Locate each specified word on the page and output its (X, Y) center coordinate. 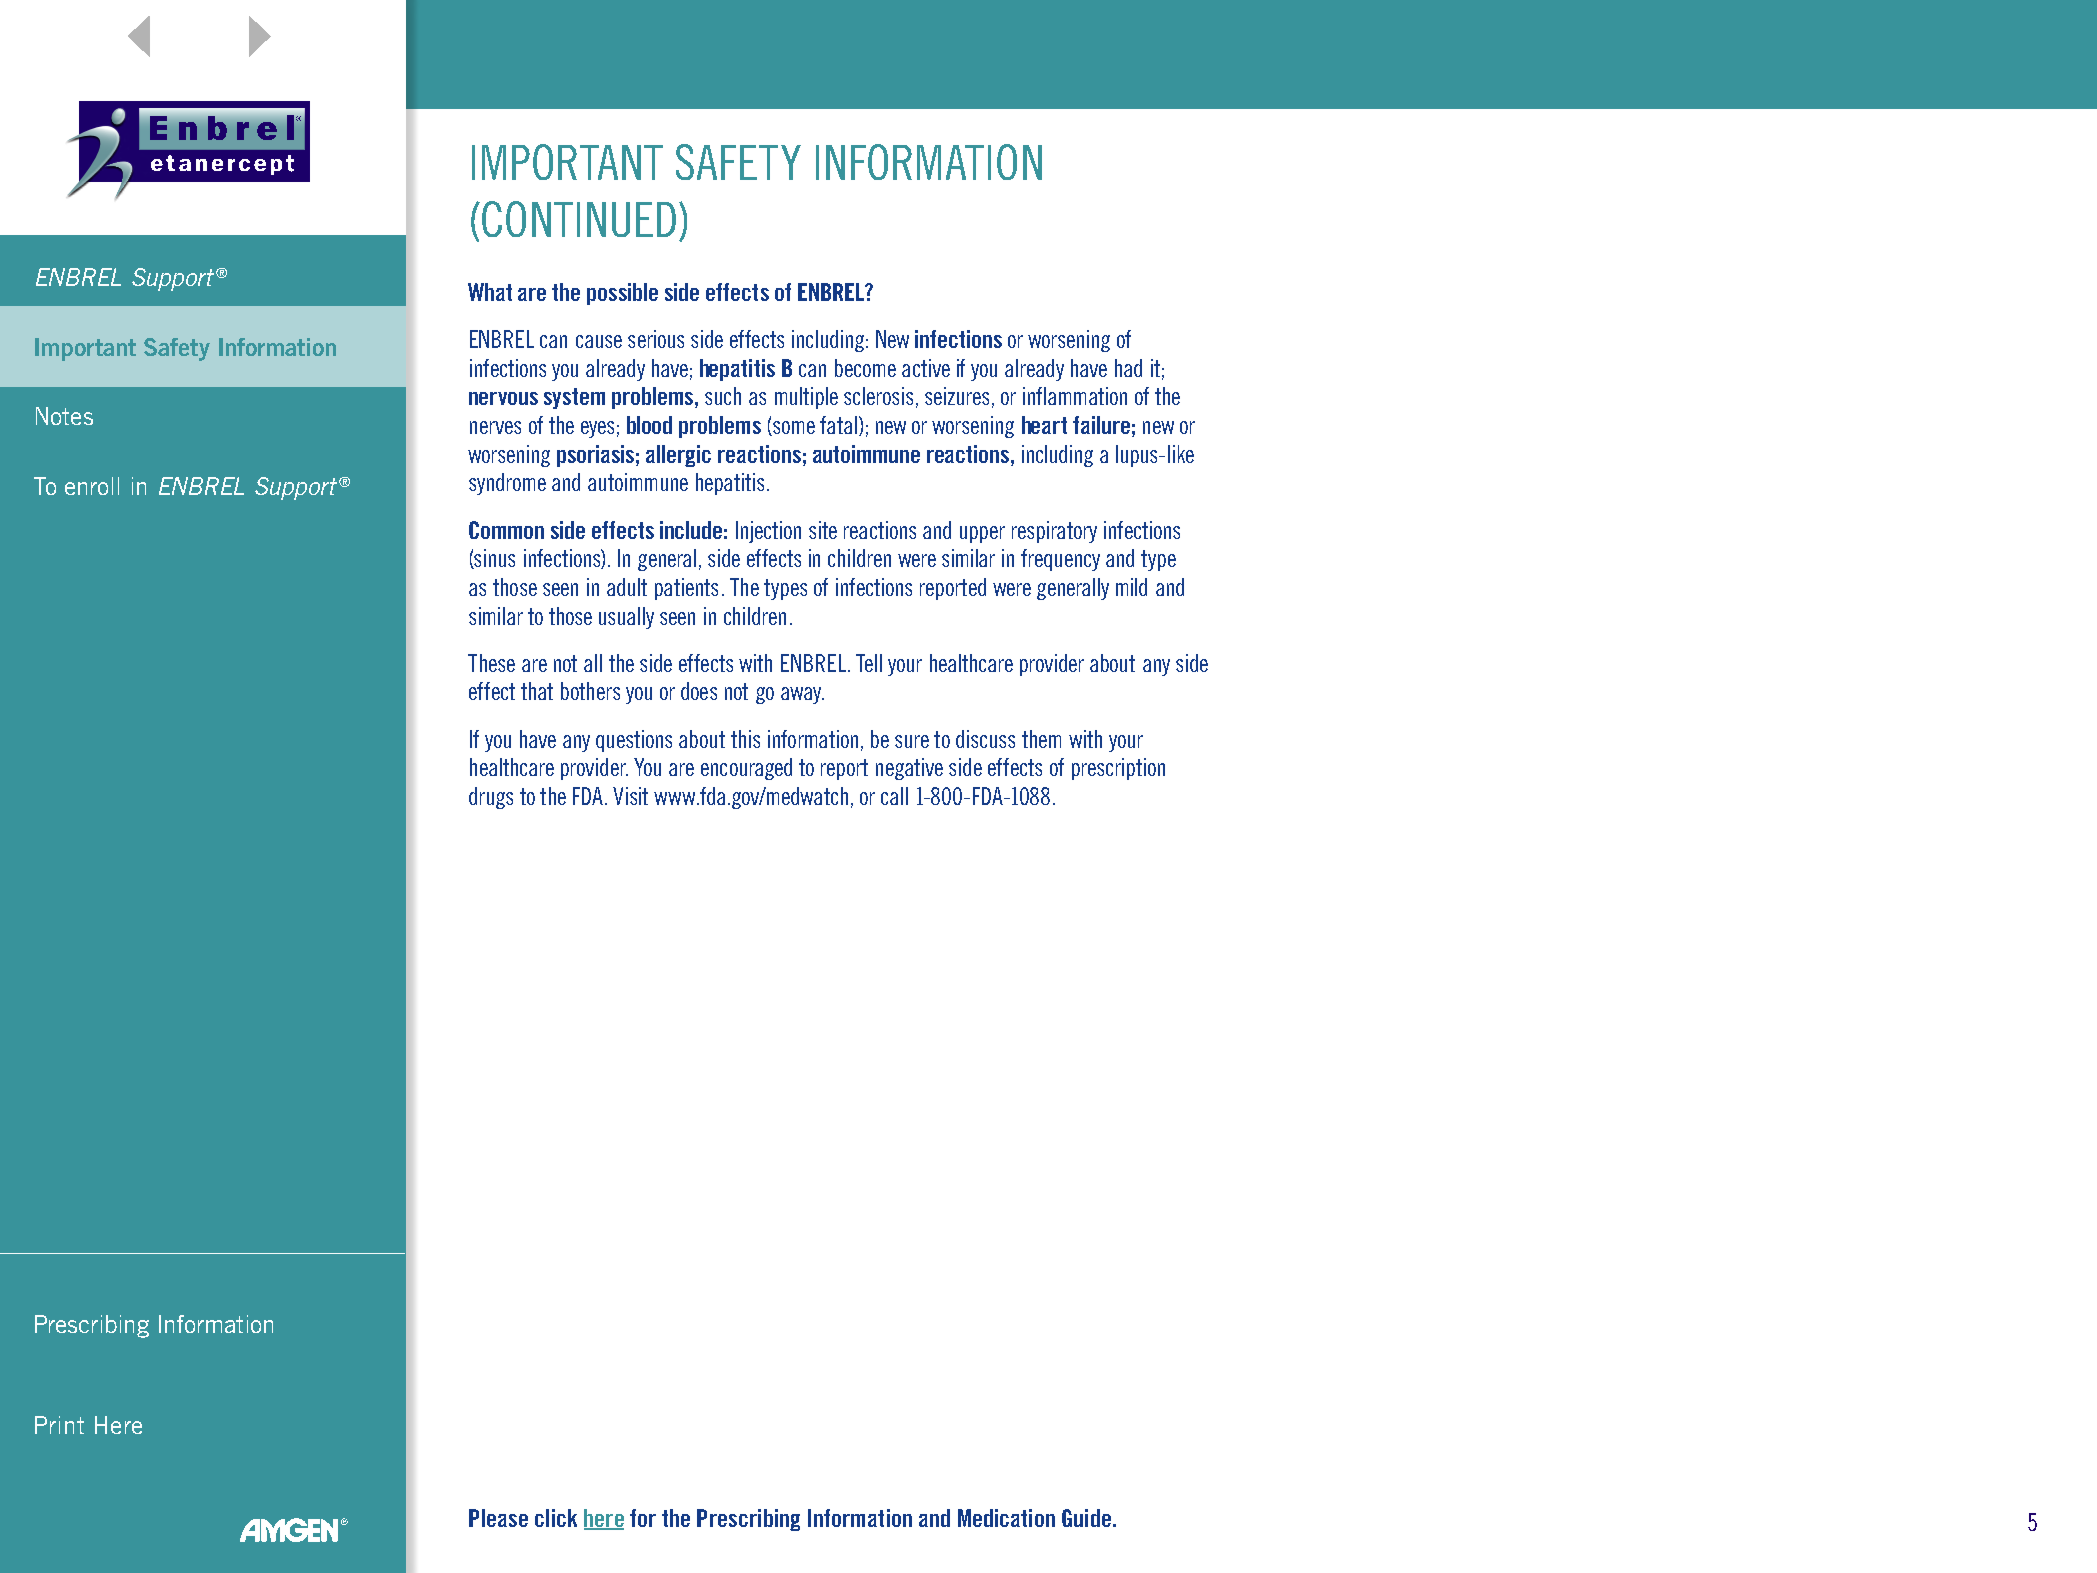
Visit (630, 796)
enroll (92, 486)
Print (59, 1425)
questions (634, 741)
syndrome (507, 484)
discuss (985, 739)
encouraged (746, 769)
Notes (64, 416)
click (556, 1518)
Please (498, 1518)
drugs (491, 798)
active (926, 368)
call (894, 796)
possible (622, 294)
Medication (1006, 1518)
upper (982, 534)
